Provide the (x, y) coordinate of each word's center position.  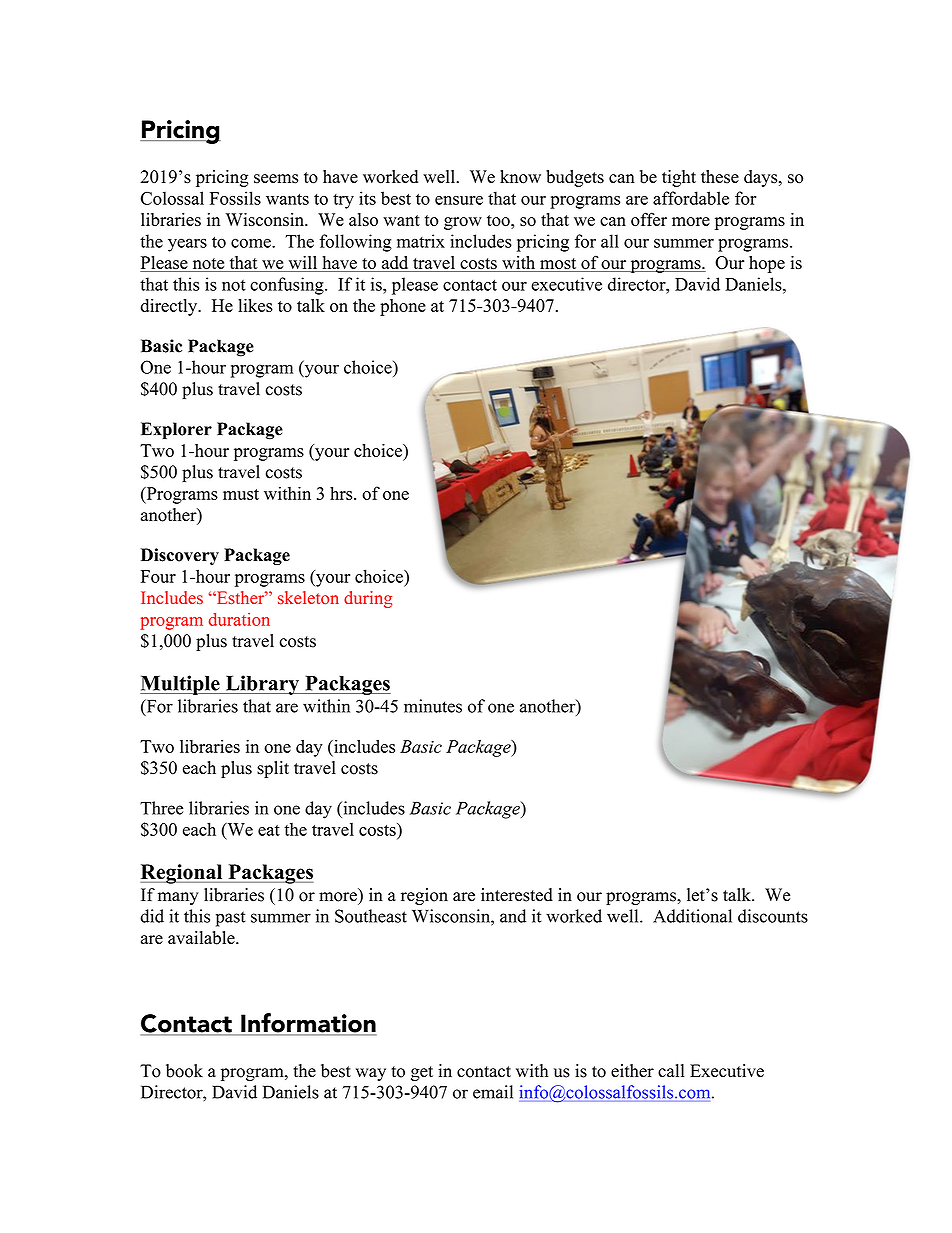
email (493, 1092)
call (671, 1071)
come (252, 243)
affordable (691, 198)
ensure (459, 200)
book (184, 1071)
